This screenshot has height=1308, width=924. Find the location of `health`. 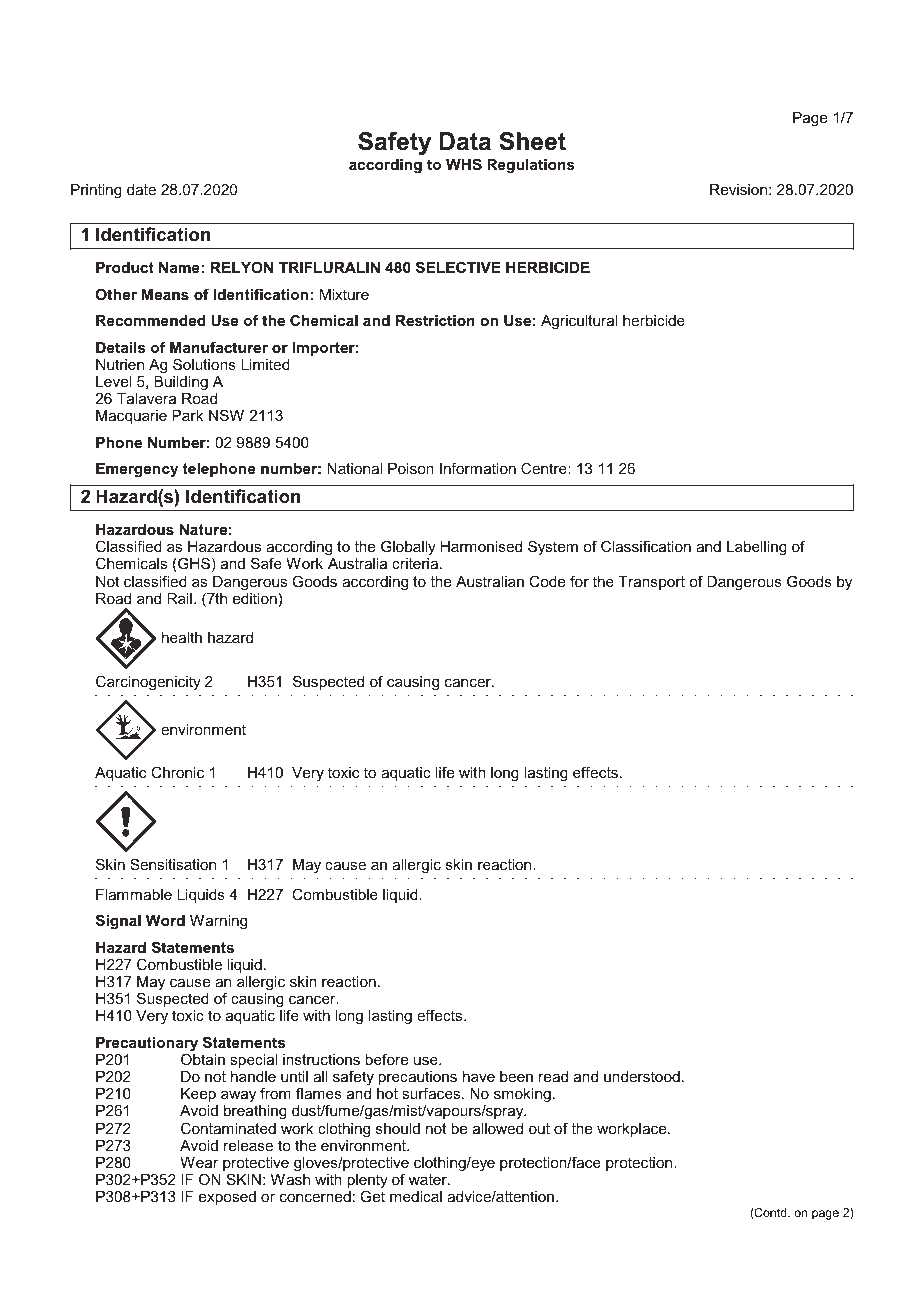

health is located at coordinates (182, 637).
